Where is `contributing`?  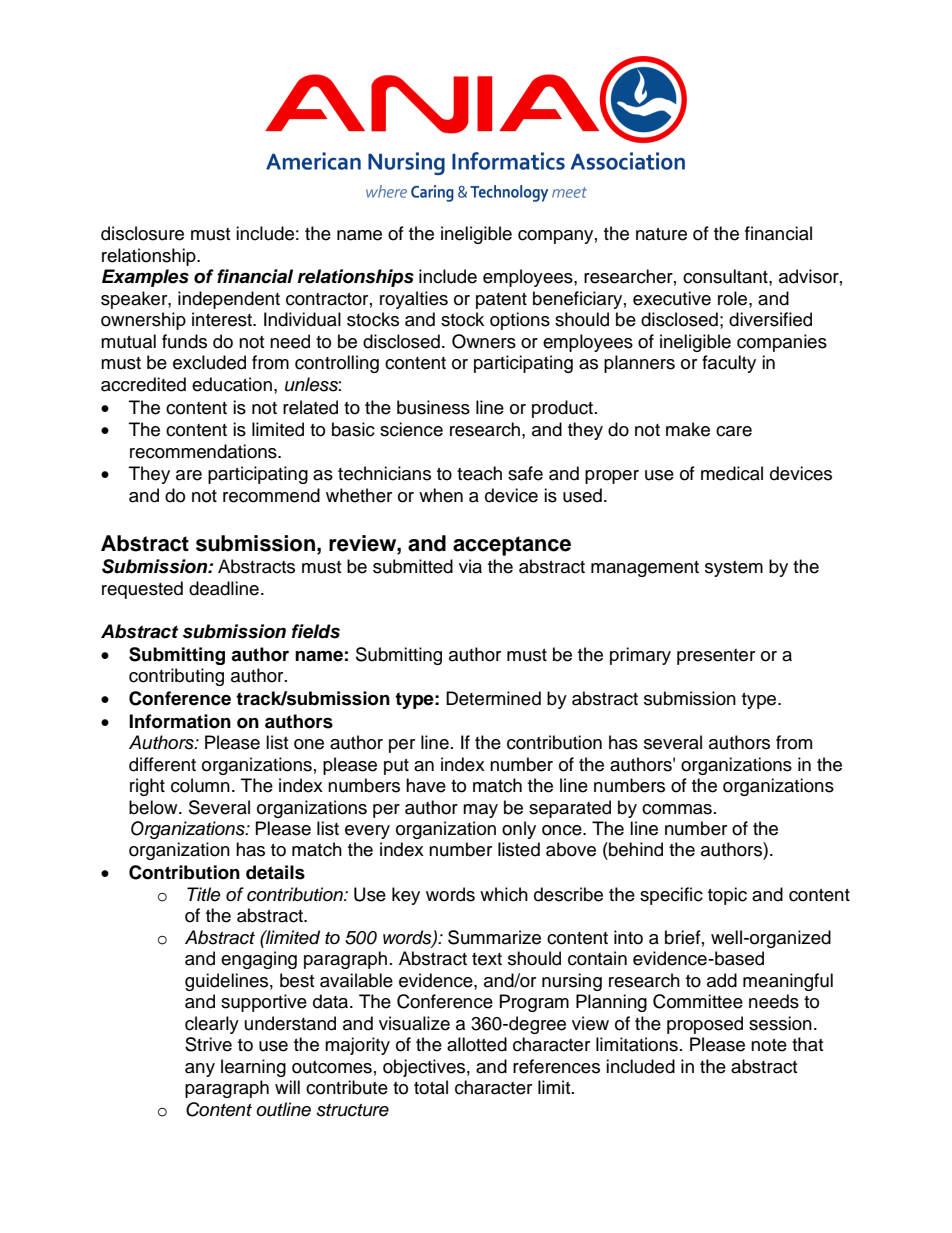 contributing is located at coordinates (176, 677).
